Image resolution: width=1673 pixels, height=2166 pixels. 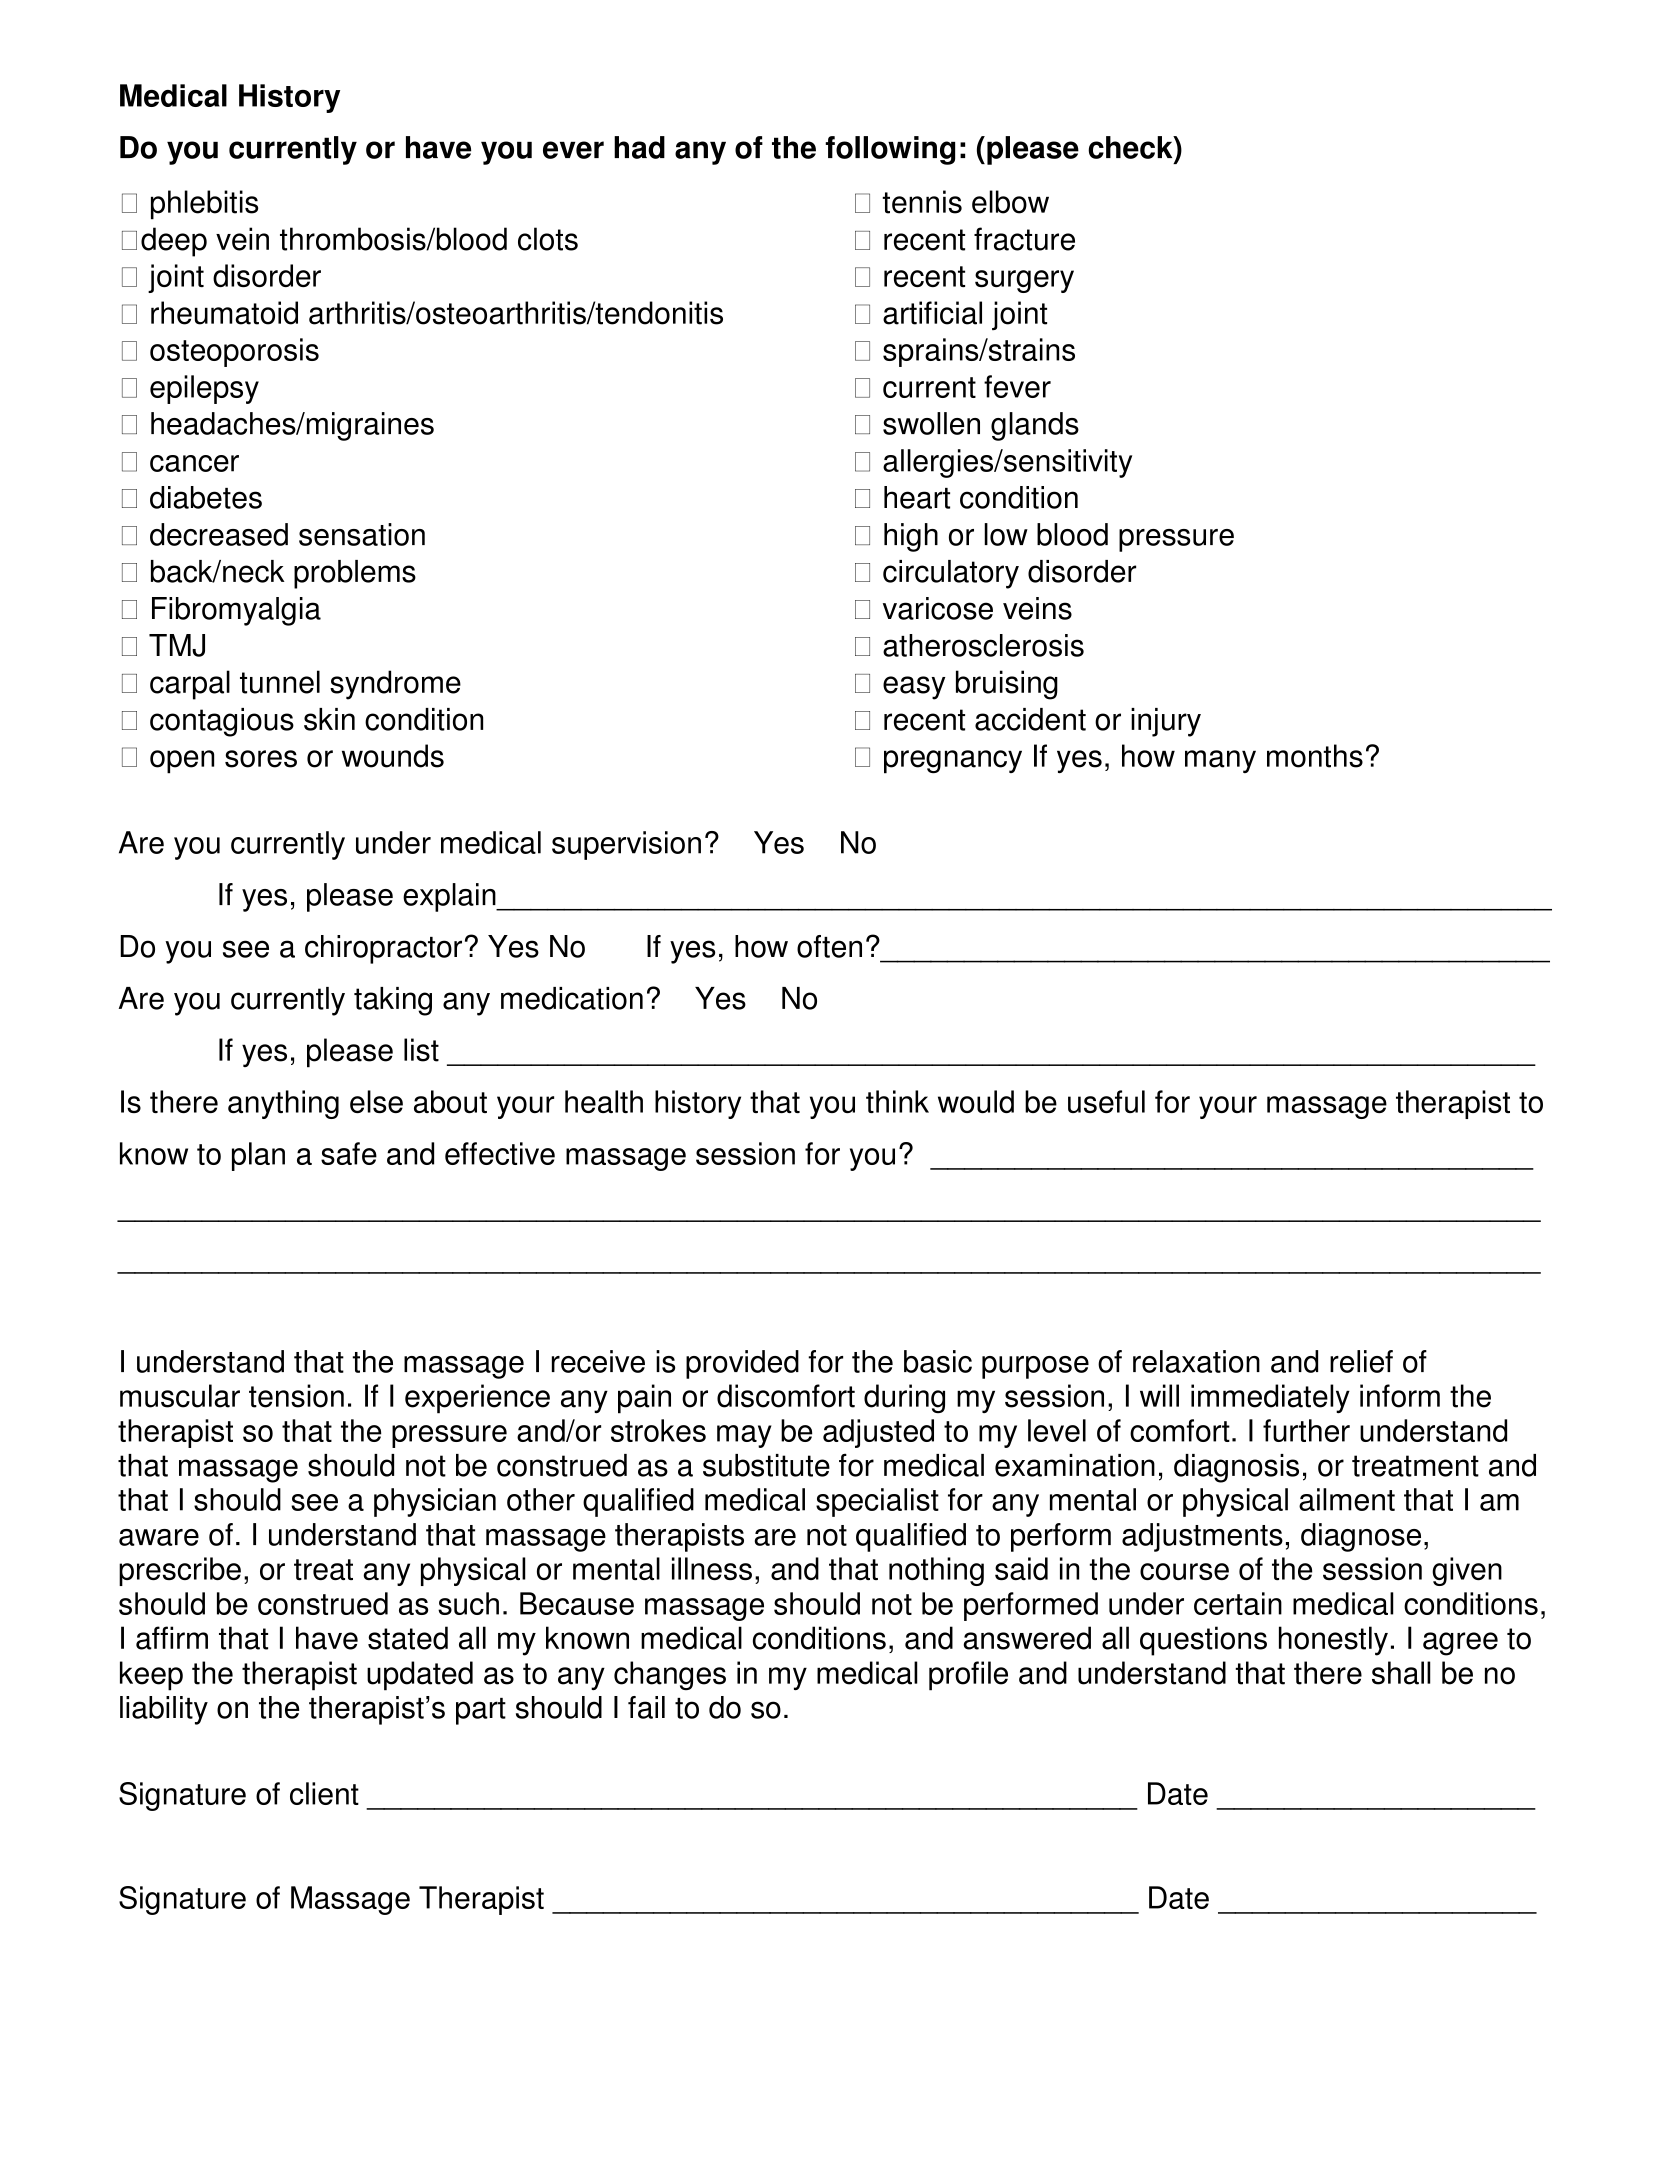 What do you see at coordinates (914, 688) in the screenshot?
I see `easy` at bounding box center [914, 688].
